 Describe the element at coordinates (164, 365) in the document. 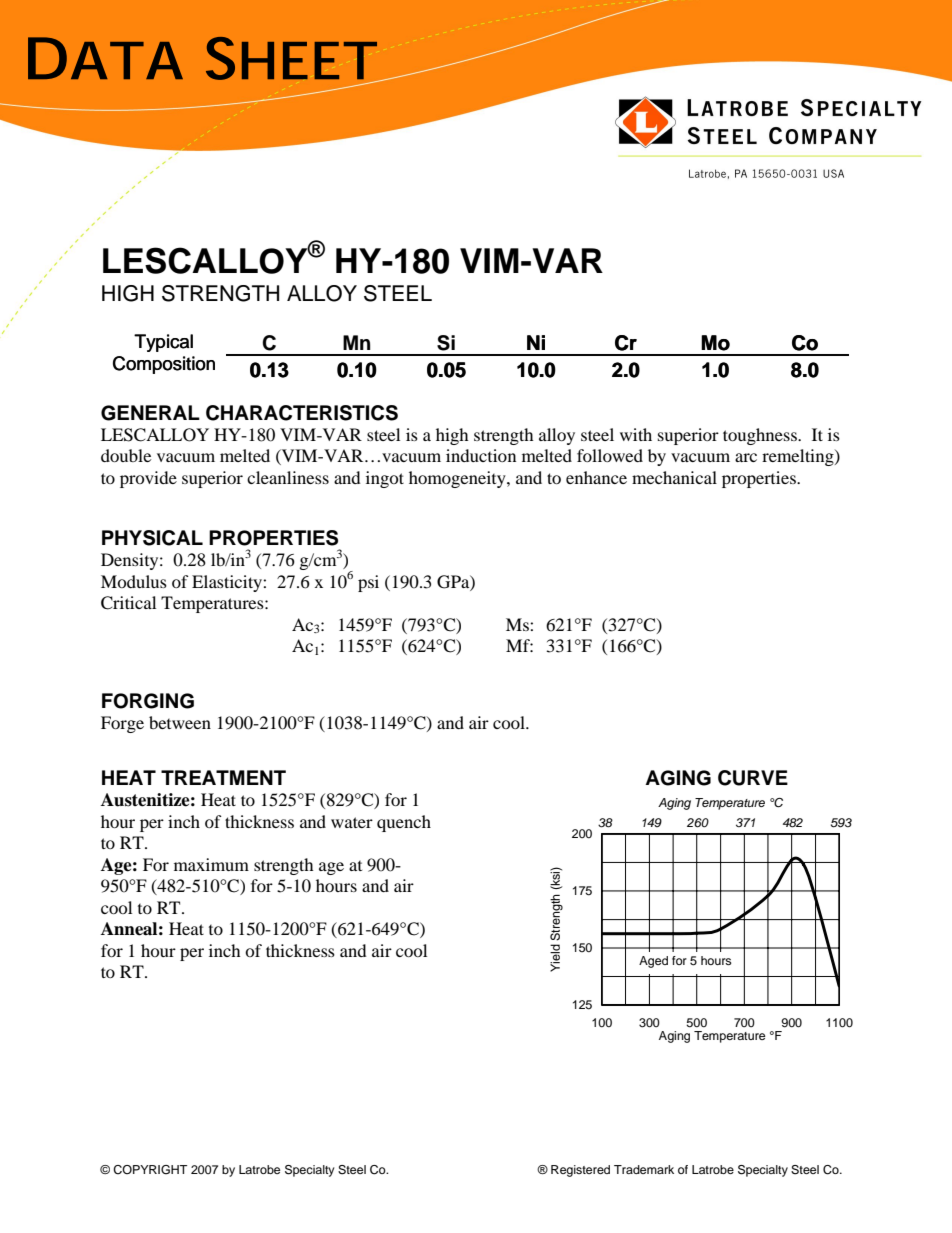

I see `Composition` at that location.
